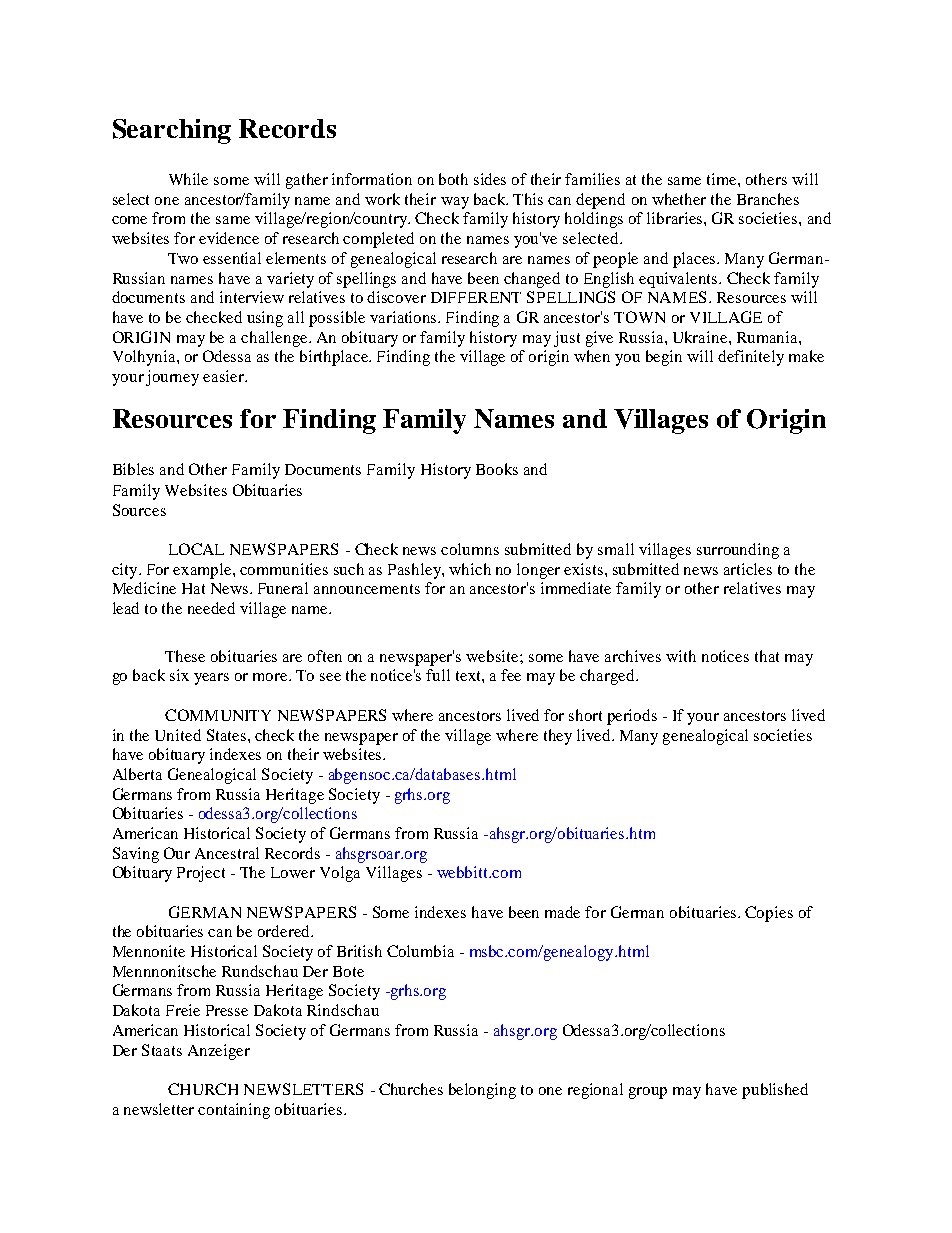  Describe the element at coordinates (453, 179) in the screenshot. I see `both` at that location.
